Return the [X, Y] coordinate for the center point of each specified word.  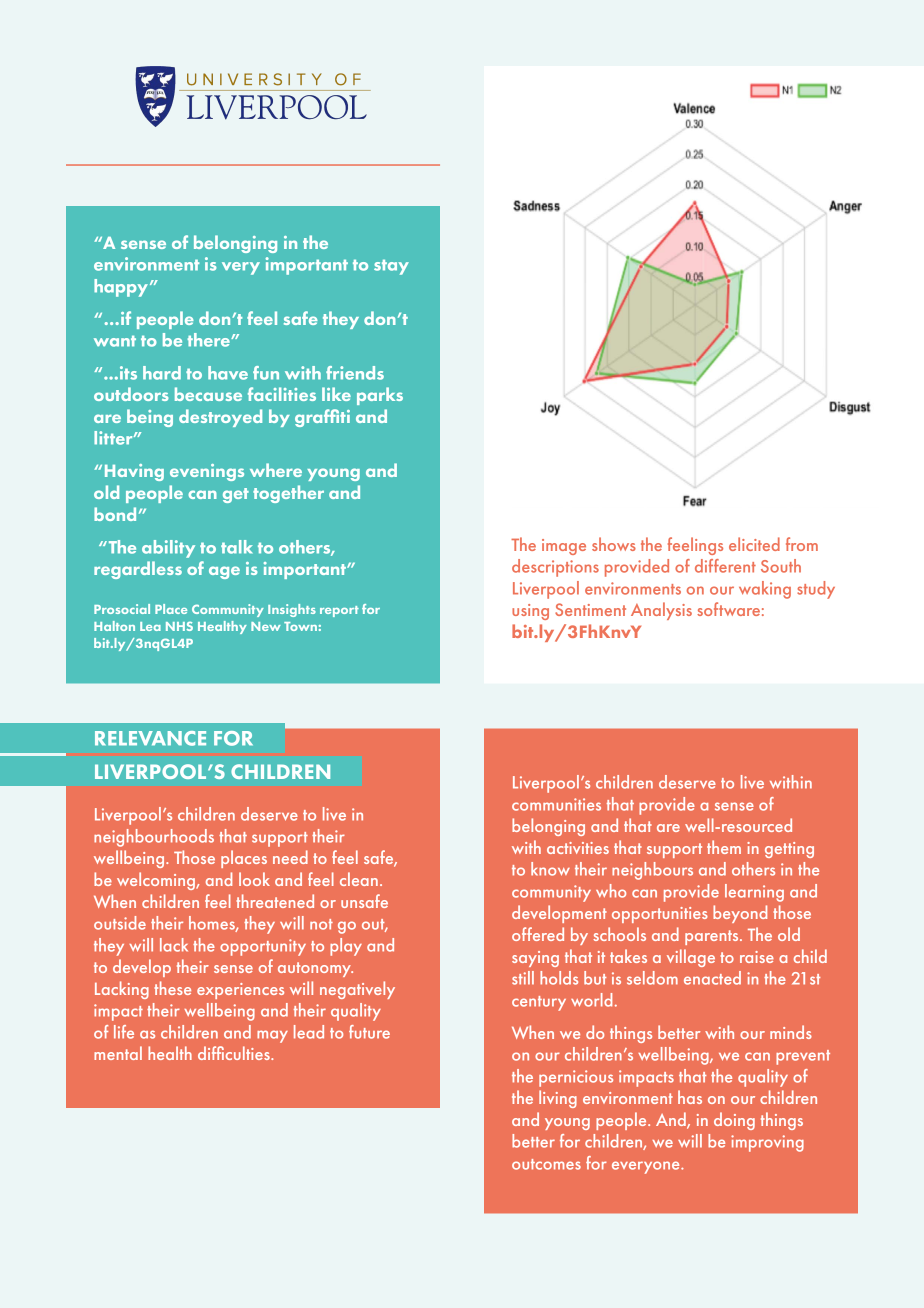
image [564, 547]
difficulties [235, 1053]
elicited [754, 544]
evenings [207, 472]
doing [734, 1121]
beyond [740, 914]
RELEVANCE [150, 738]
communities [556, 804]
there [209, 340]
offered [538, 934]
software [728, 609]
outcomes [546, 1164]
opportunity [263, 947]
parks [380, 396]
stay [391, 267]
